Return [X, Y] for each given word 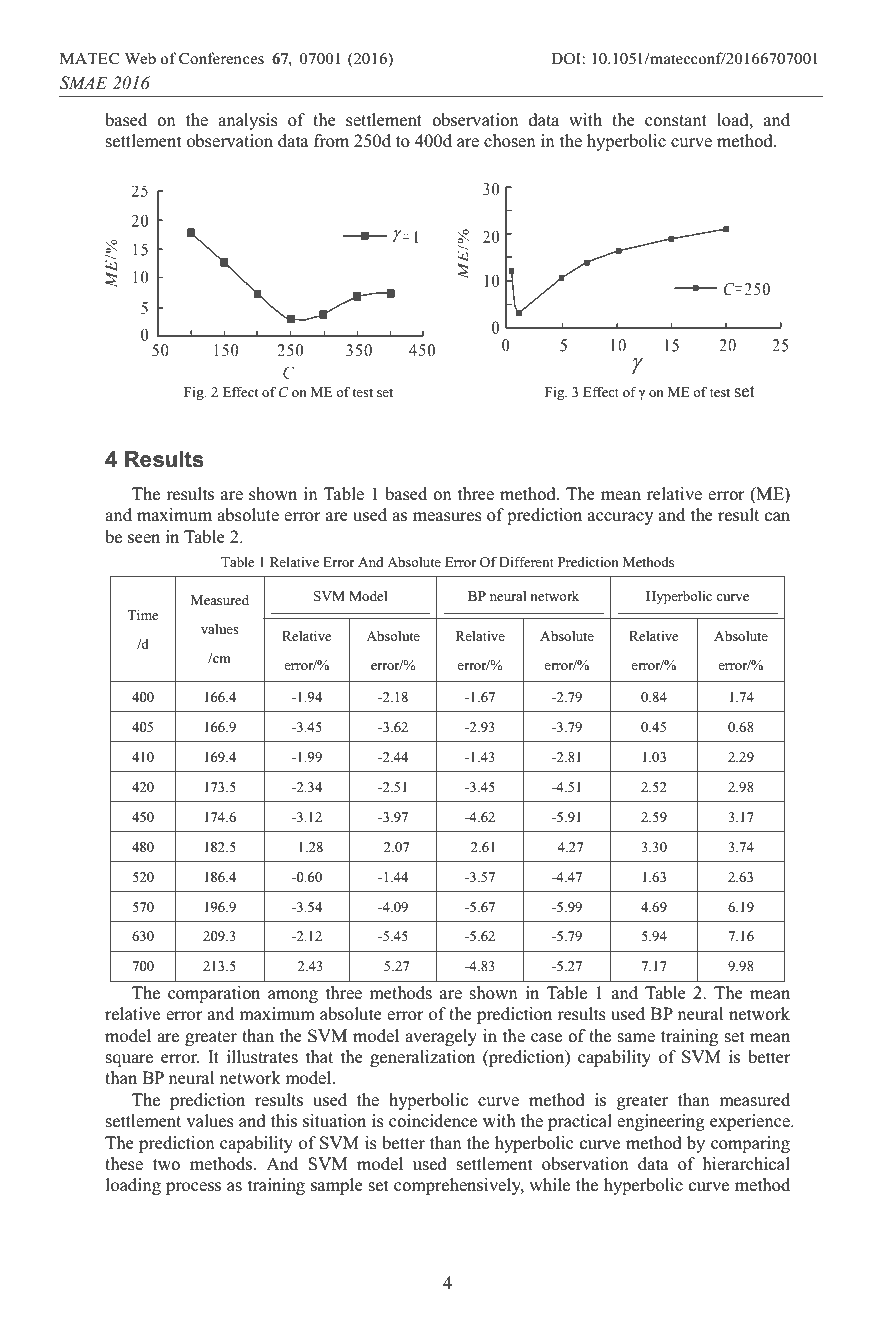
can [777, 516]
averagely [441, 1037]
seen [144, 539]
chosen [510, 141]
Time [143, 614]
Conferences [221, 58]
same [636, 1038]
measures [447, 517]
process [193, 1188]
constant [676, 121]
